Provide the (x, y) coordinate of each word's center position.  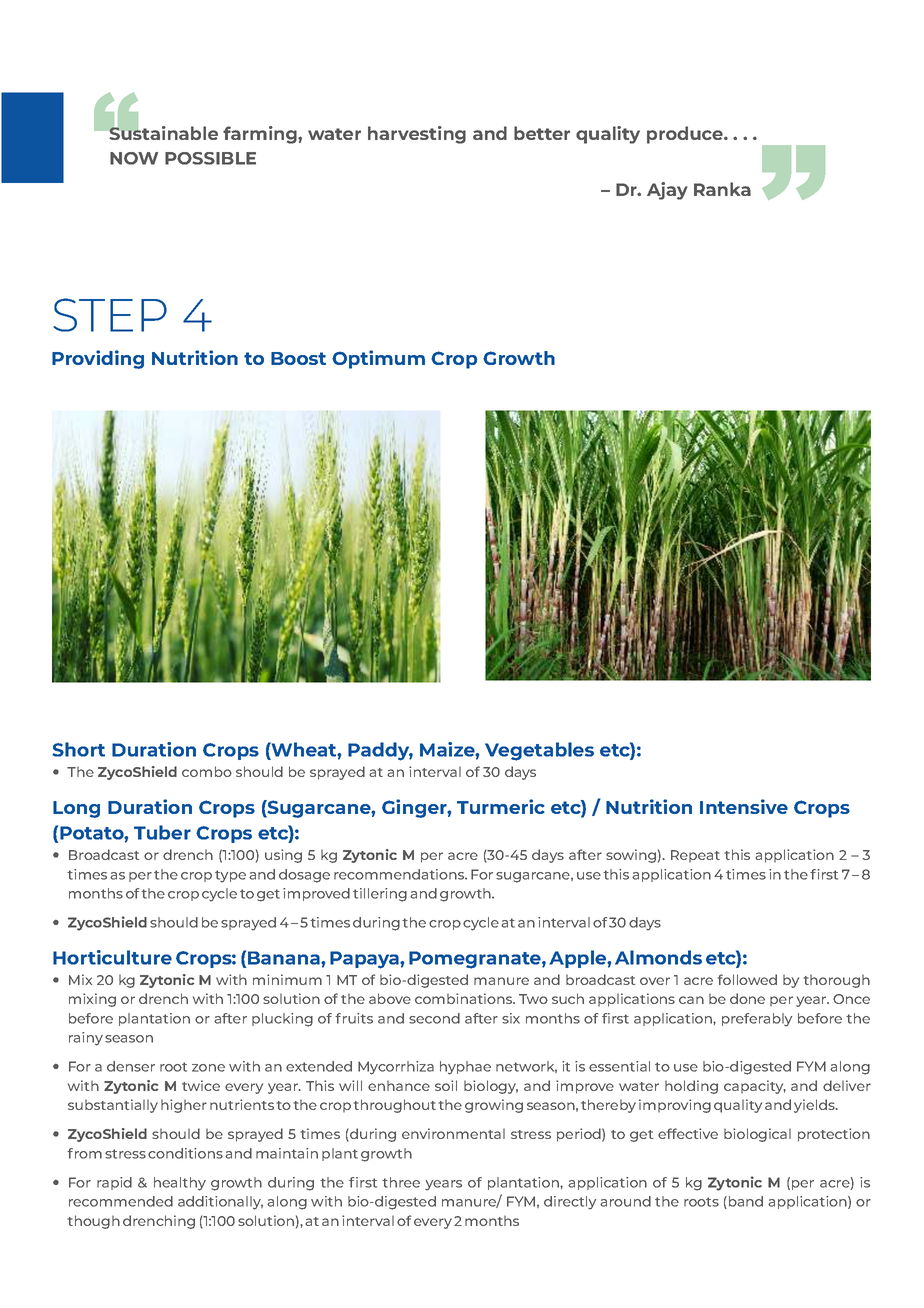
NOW (134, 158)
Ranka (722, 189)
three (401, 1182)
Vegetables (539, 751)
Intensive (744, 806)
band (744, 1202)
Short (78, 749)
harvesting (417, 135)
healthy (180, 1184)
